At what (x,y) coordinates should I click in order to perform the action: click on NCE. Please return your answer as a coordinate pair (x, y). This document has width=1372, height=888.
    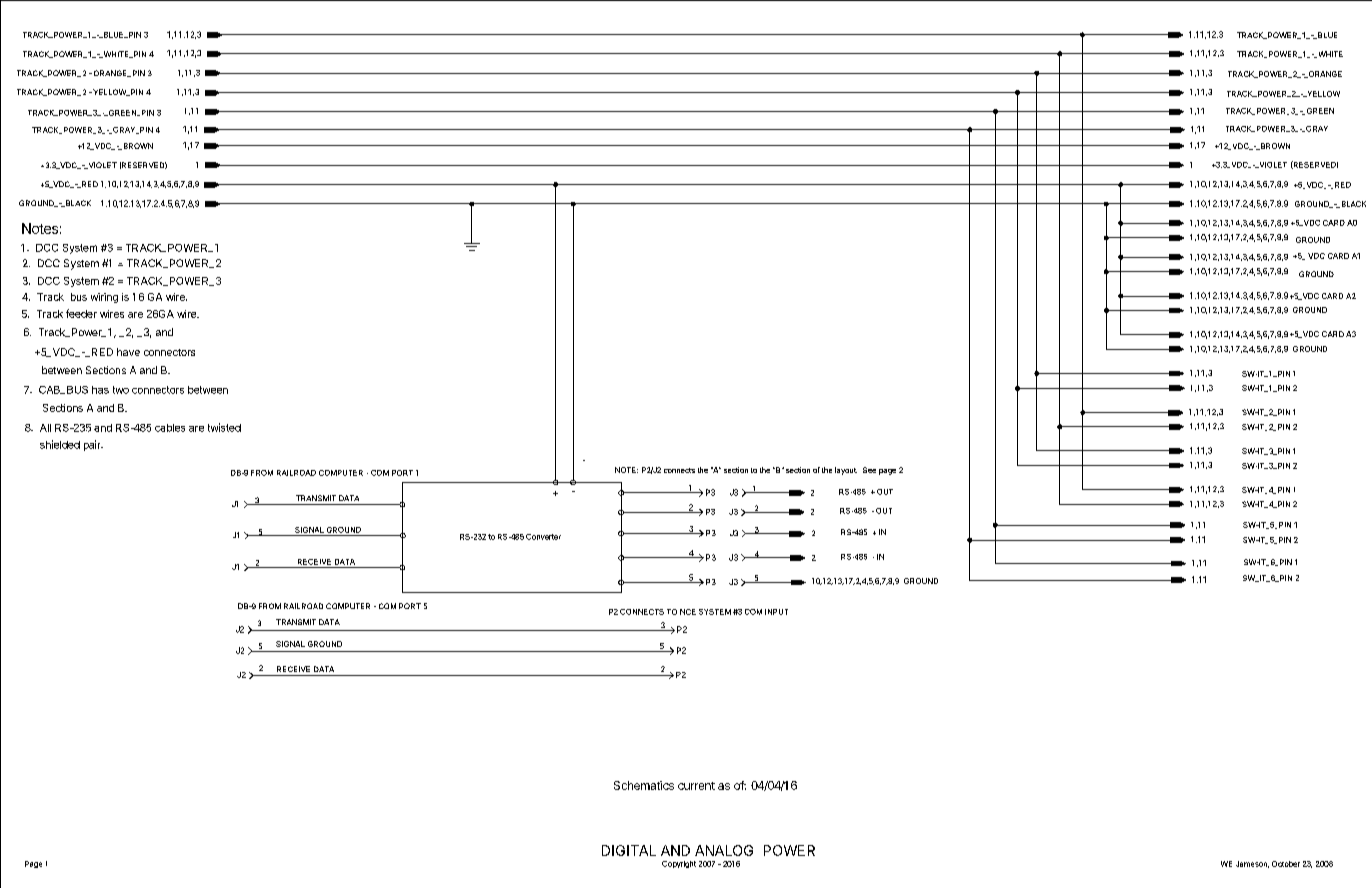
    Looking at the image, I should click on (688, 612).
